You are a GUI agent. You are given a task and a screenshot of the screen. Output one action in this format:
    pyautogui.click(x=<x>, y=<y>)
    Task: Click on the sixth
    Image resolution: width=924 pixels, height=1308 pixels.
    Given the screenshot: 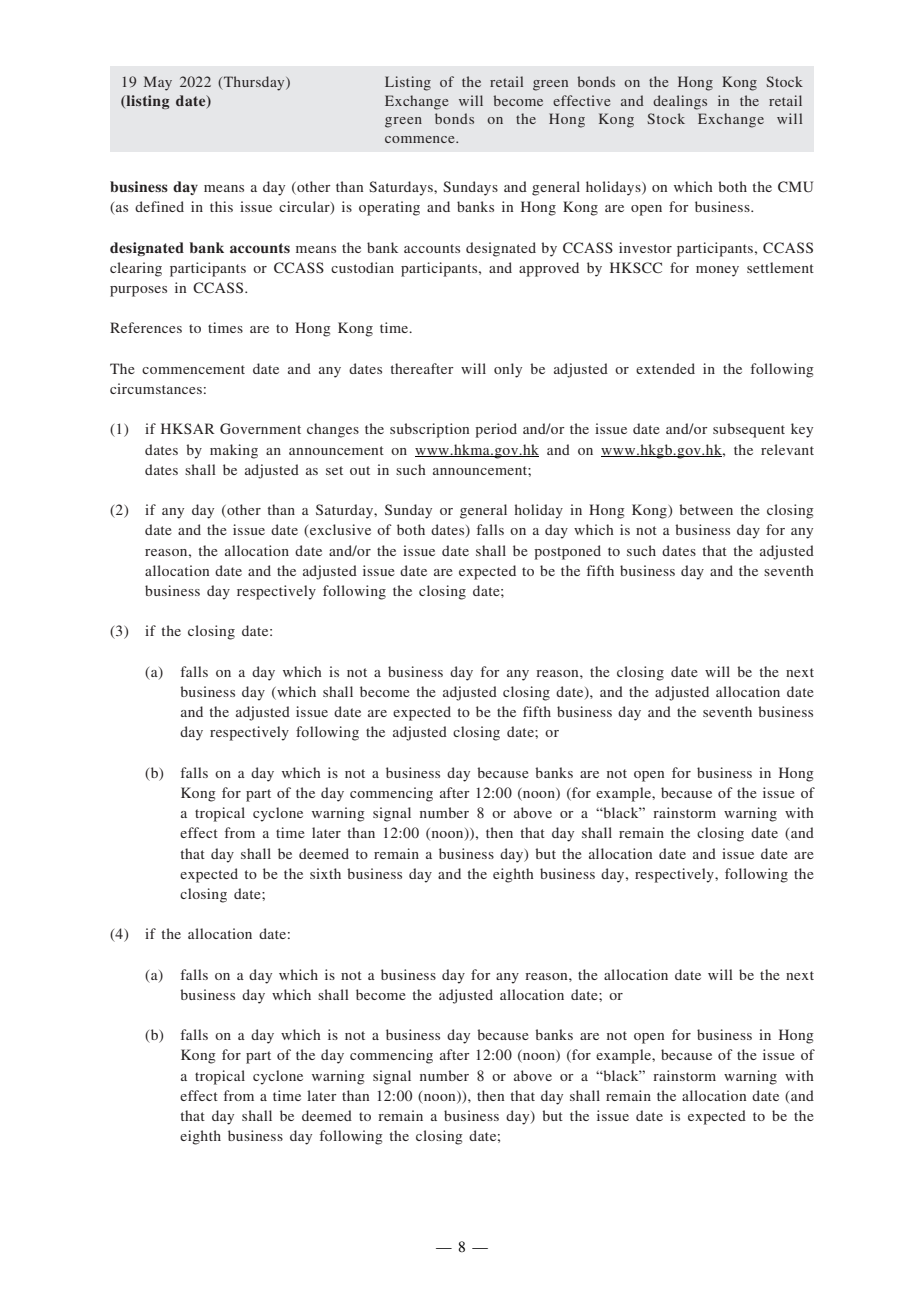 What is the action you would take?
    pyautogui.click(x=325, y=873)
